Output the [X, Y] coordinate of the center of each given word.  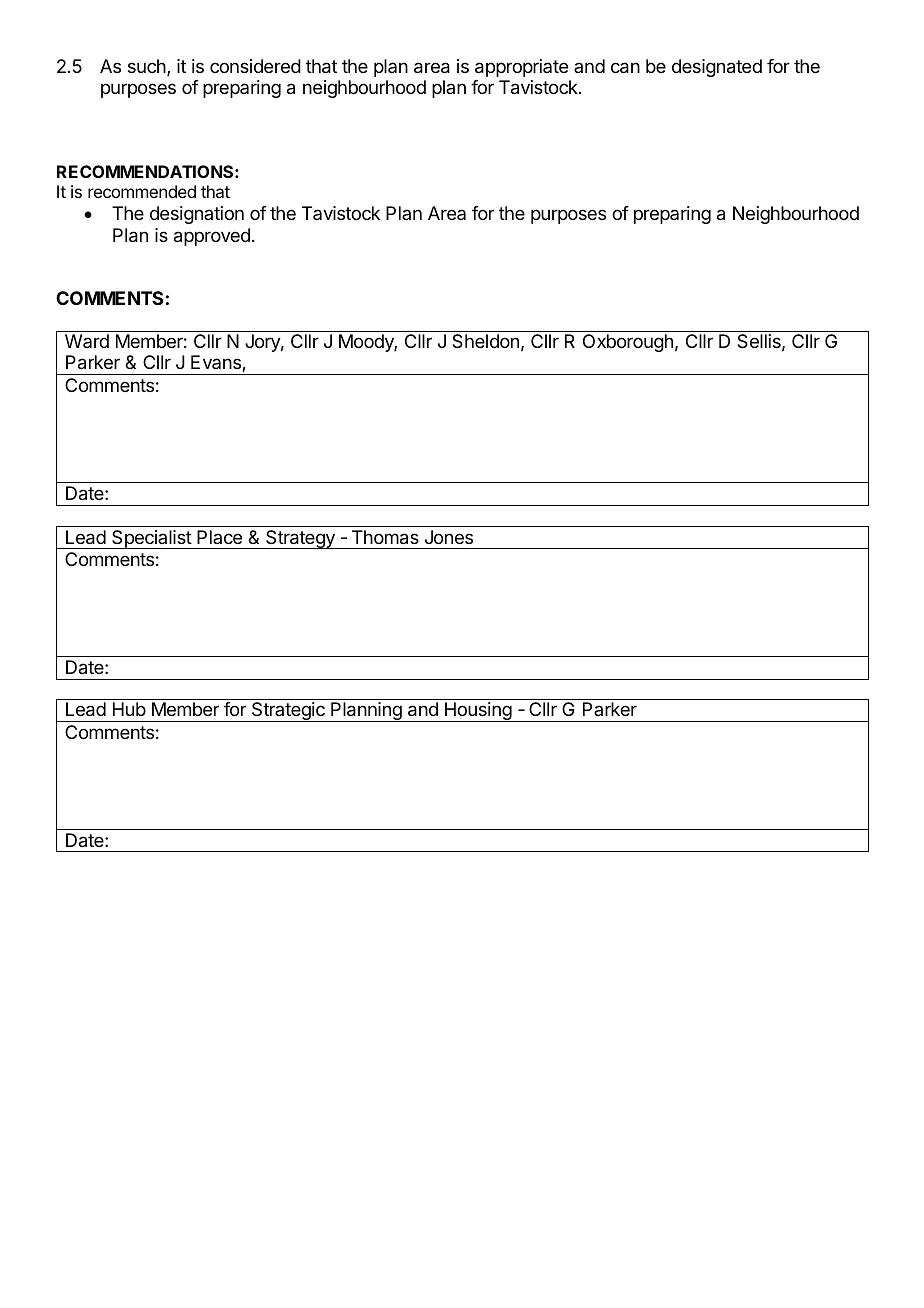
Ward [87, 341]
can [625, 68]
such [147, 66]
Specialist [151, 539]
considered [255, 66]
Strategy [300, 539]
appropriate [521, 68]
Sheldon [485, 341]
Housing [478, 712]
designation [197, 215]
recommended [142, 191]
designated [717, 68]
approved [212, 237]
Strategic [288, 712]
